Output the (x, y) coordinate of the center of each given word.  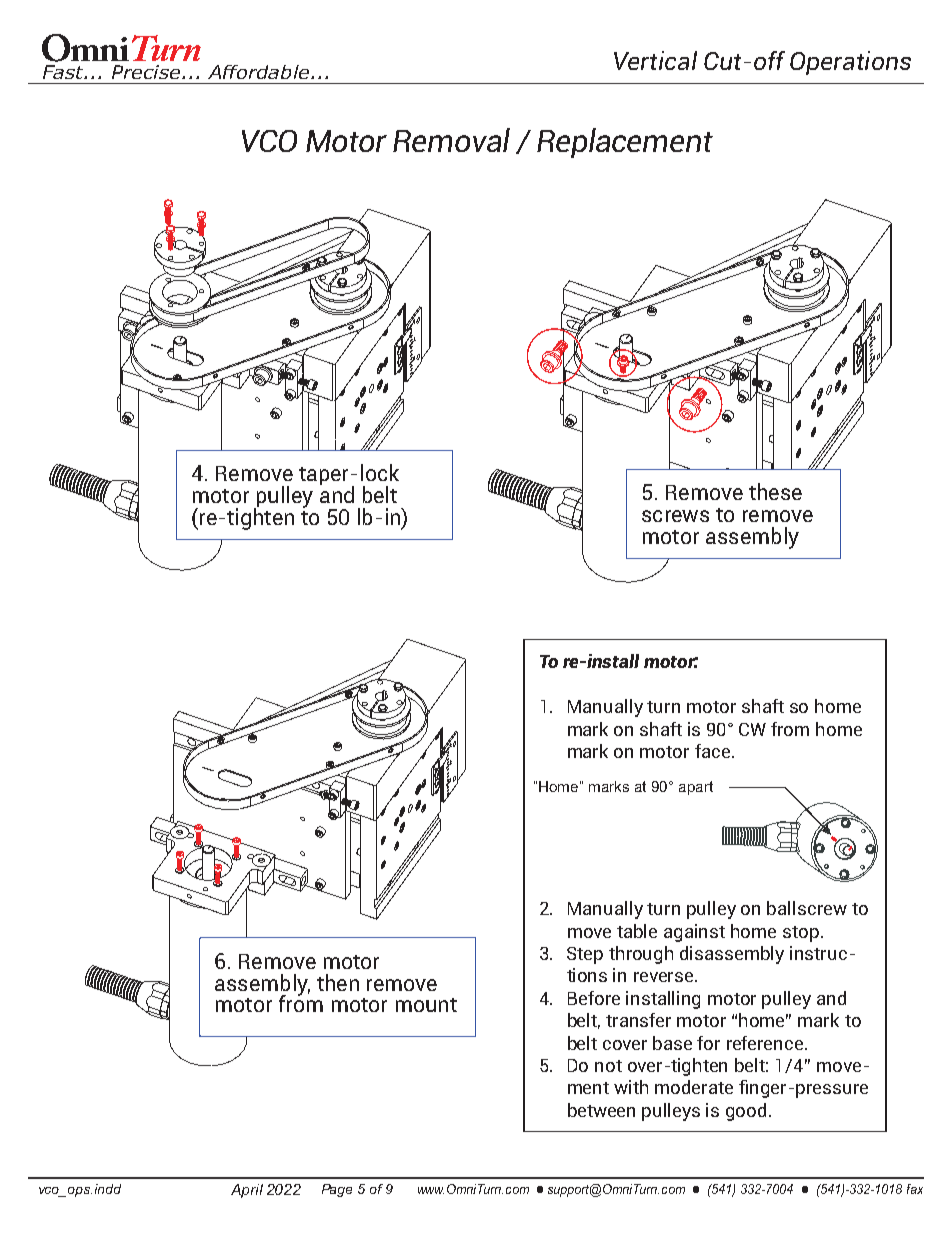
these (775, 491)
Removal (451, 140)
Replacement (625, 143)
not (608, 1066)
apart (696, 788)
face (714, 751)
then (338, 982)
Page (337, 1190)
